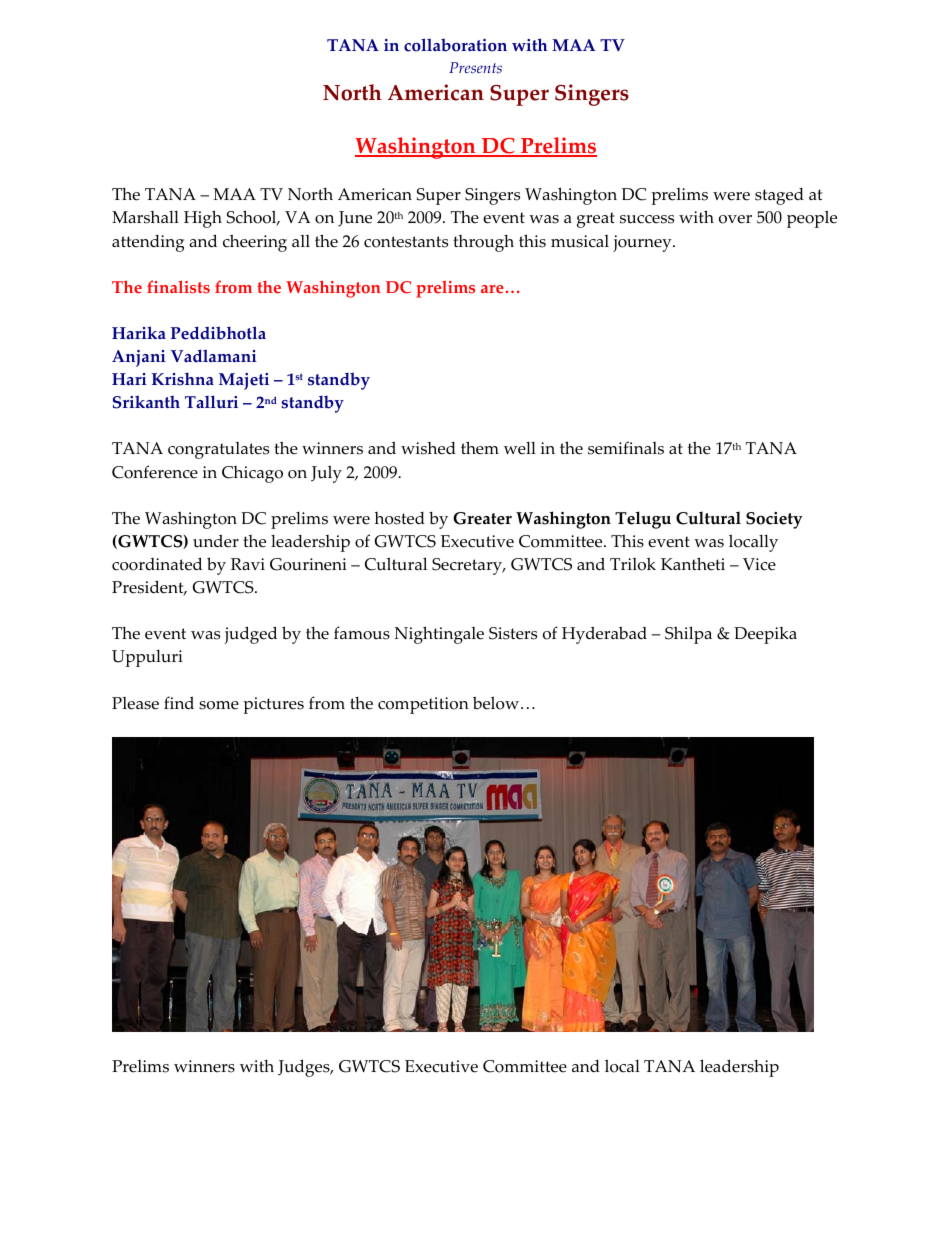  Describe the element at coordinates (496, 703) in the image. I see `below` at that location.
